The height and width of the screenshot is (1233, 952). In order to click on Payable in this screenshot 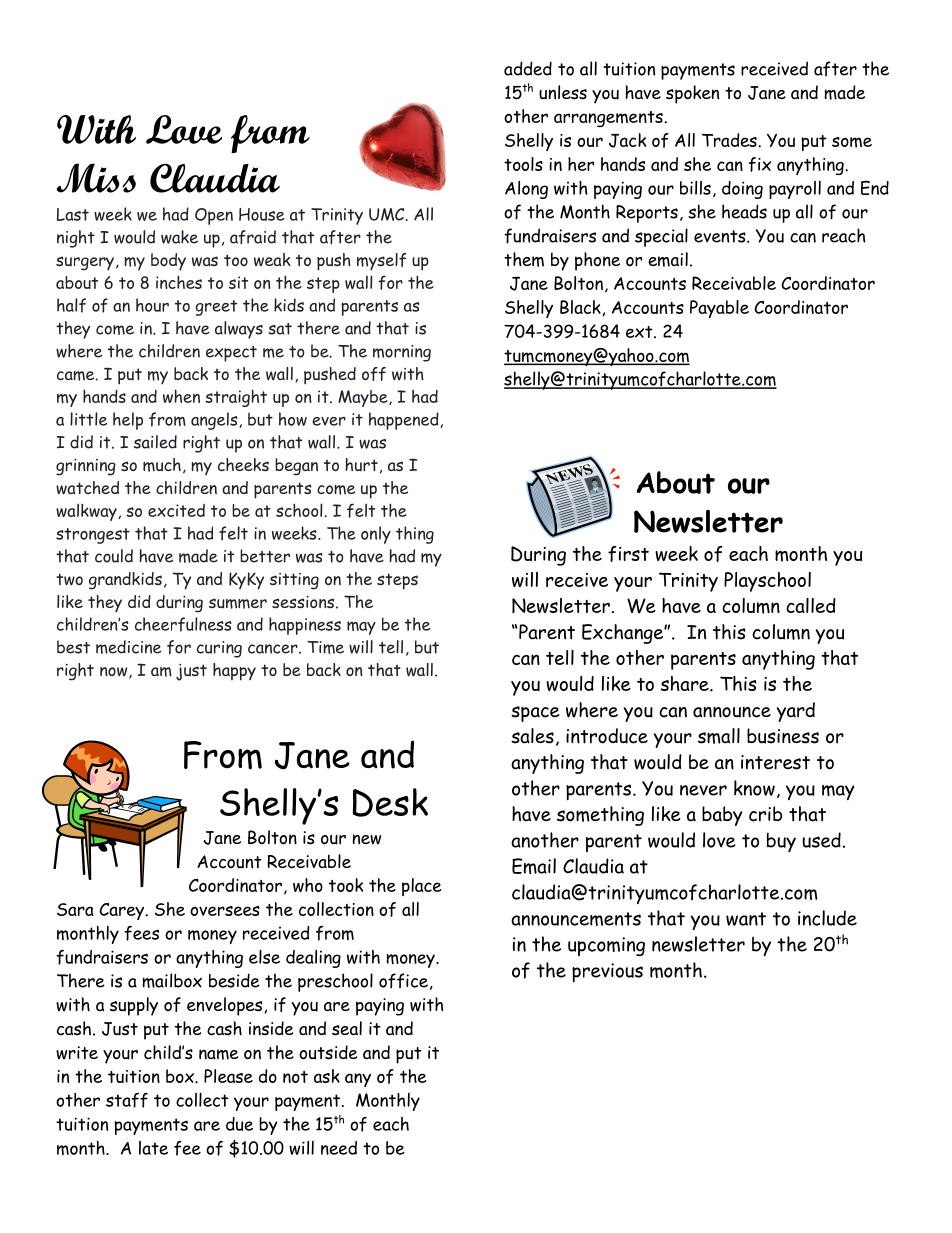, I will do `click(719, 309)`.
